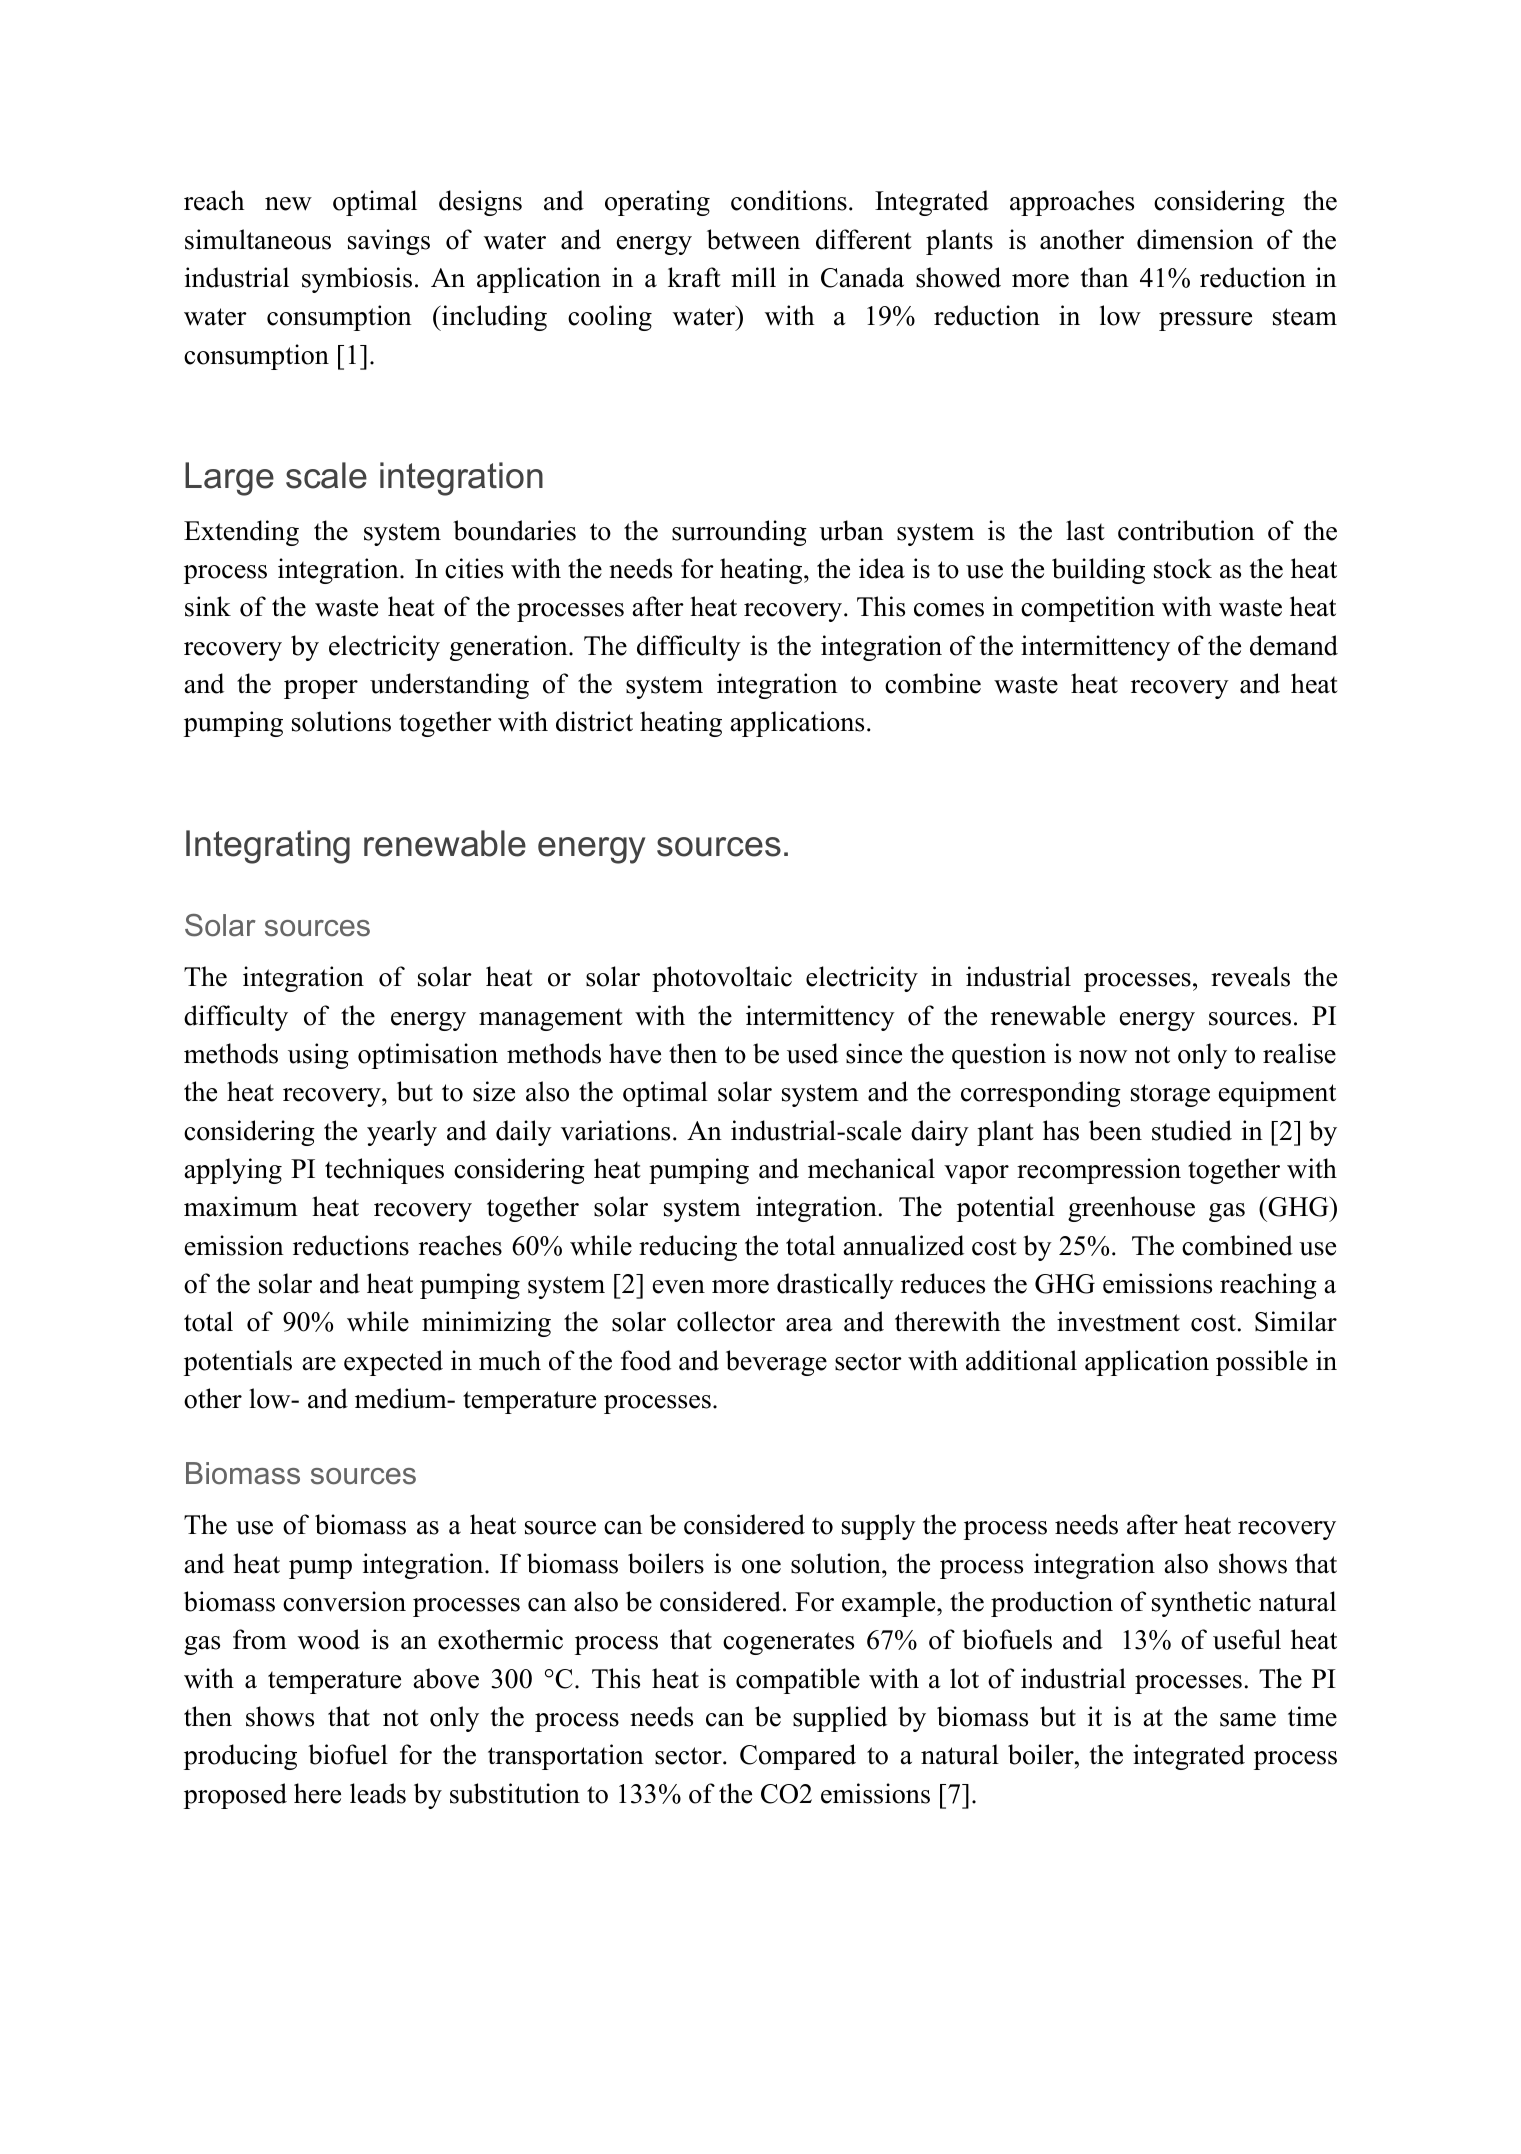 This screenshot has height=2154, width=1521. Describe the element at coordinates (357, 280) in the screenshot. I see `symbiosis` at that location.
